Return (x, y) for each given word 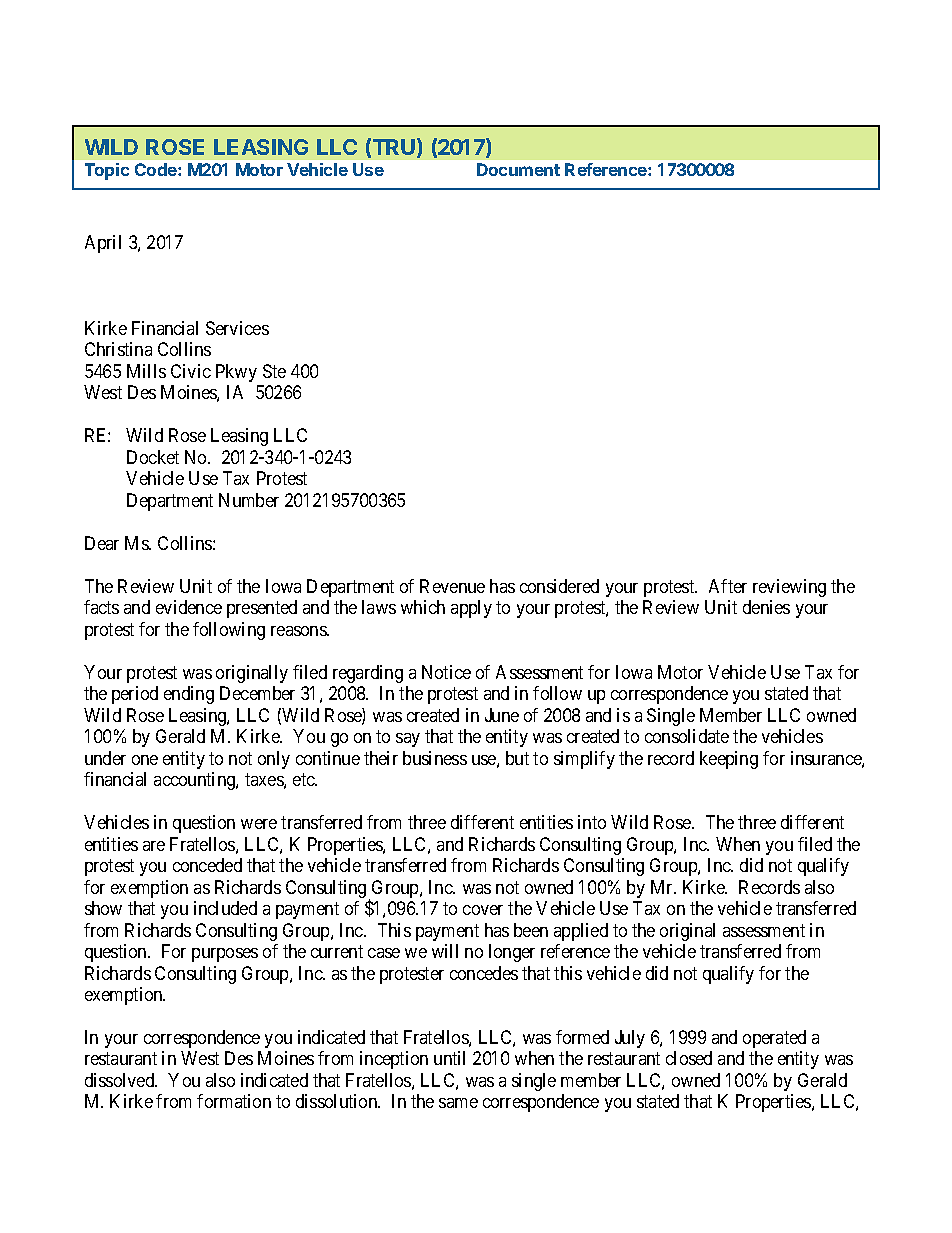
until (449, 1058)
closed (689, 1058)
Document (518, 169)
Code (157, 169)
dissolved (121, 1080)
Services (237, 328)
